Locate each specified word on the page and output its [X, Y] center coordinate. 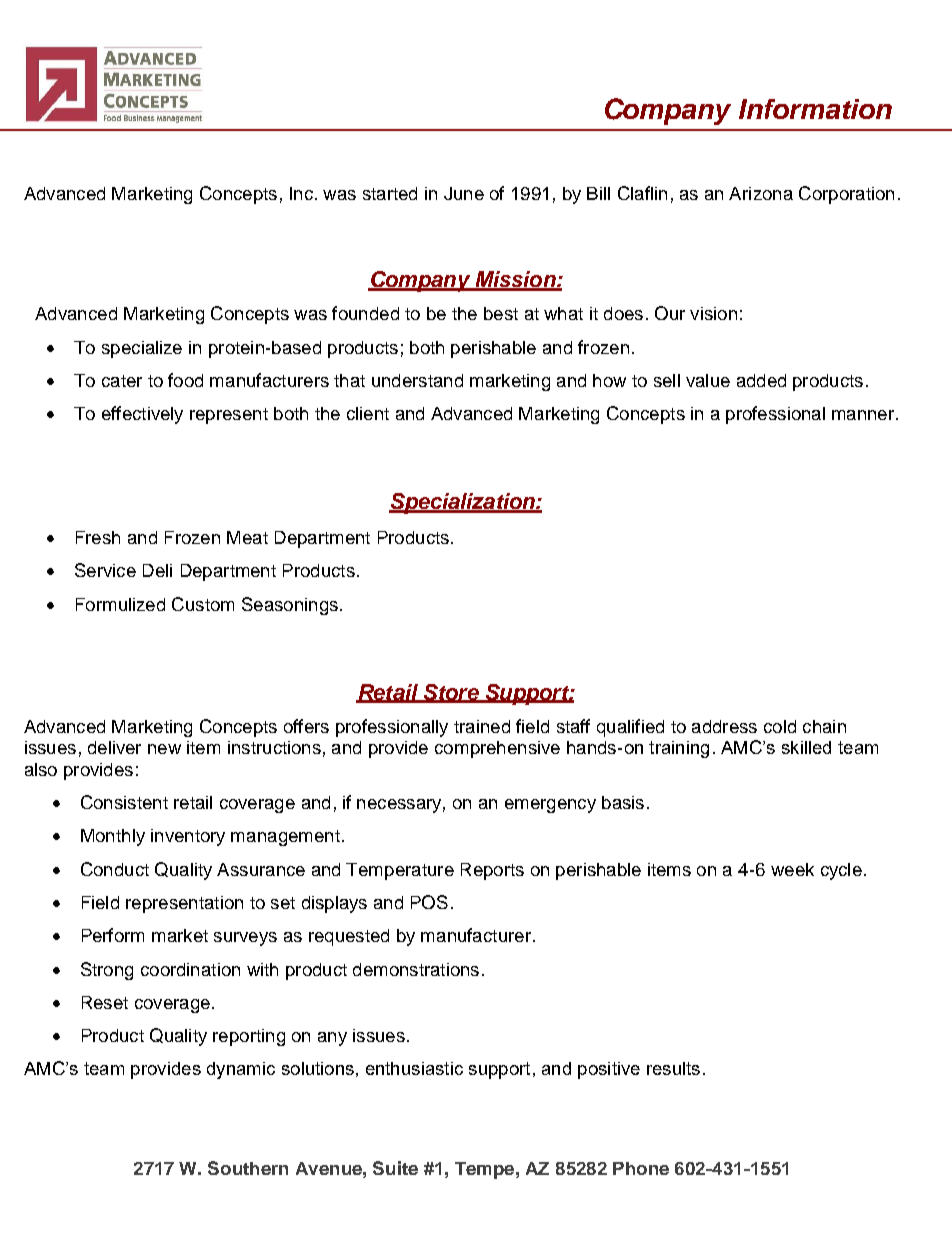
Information [815, 109]
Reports [492, 871]
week [792, 869]
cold [780, 726]
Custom [203, 604]
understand [417, 380]
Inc [301, 193]
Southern [248, 1168]
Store [451, 693]
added [761, 380]
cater [122, 381]
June [464, 193]
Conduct [115, 869]
